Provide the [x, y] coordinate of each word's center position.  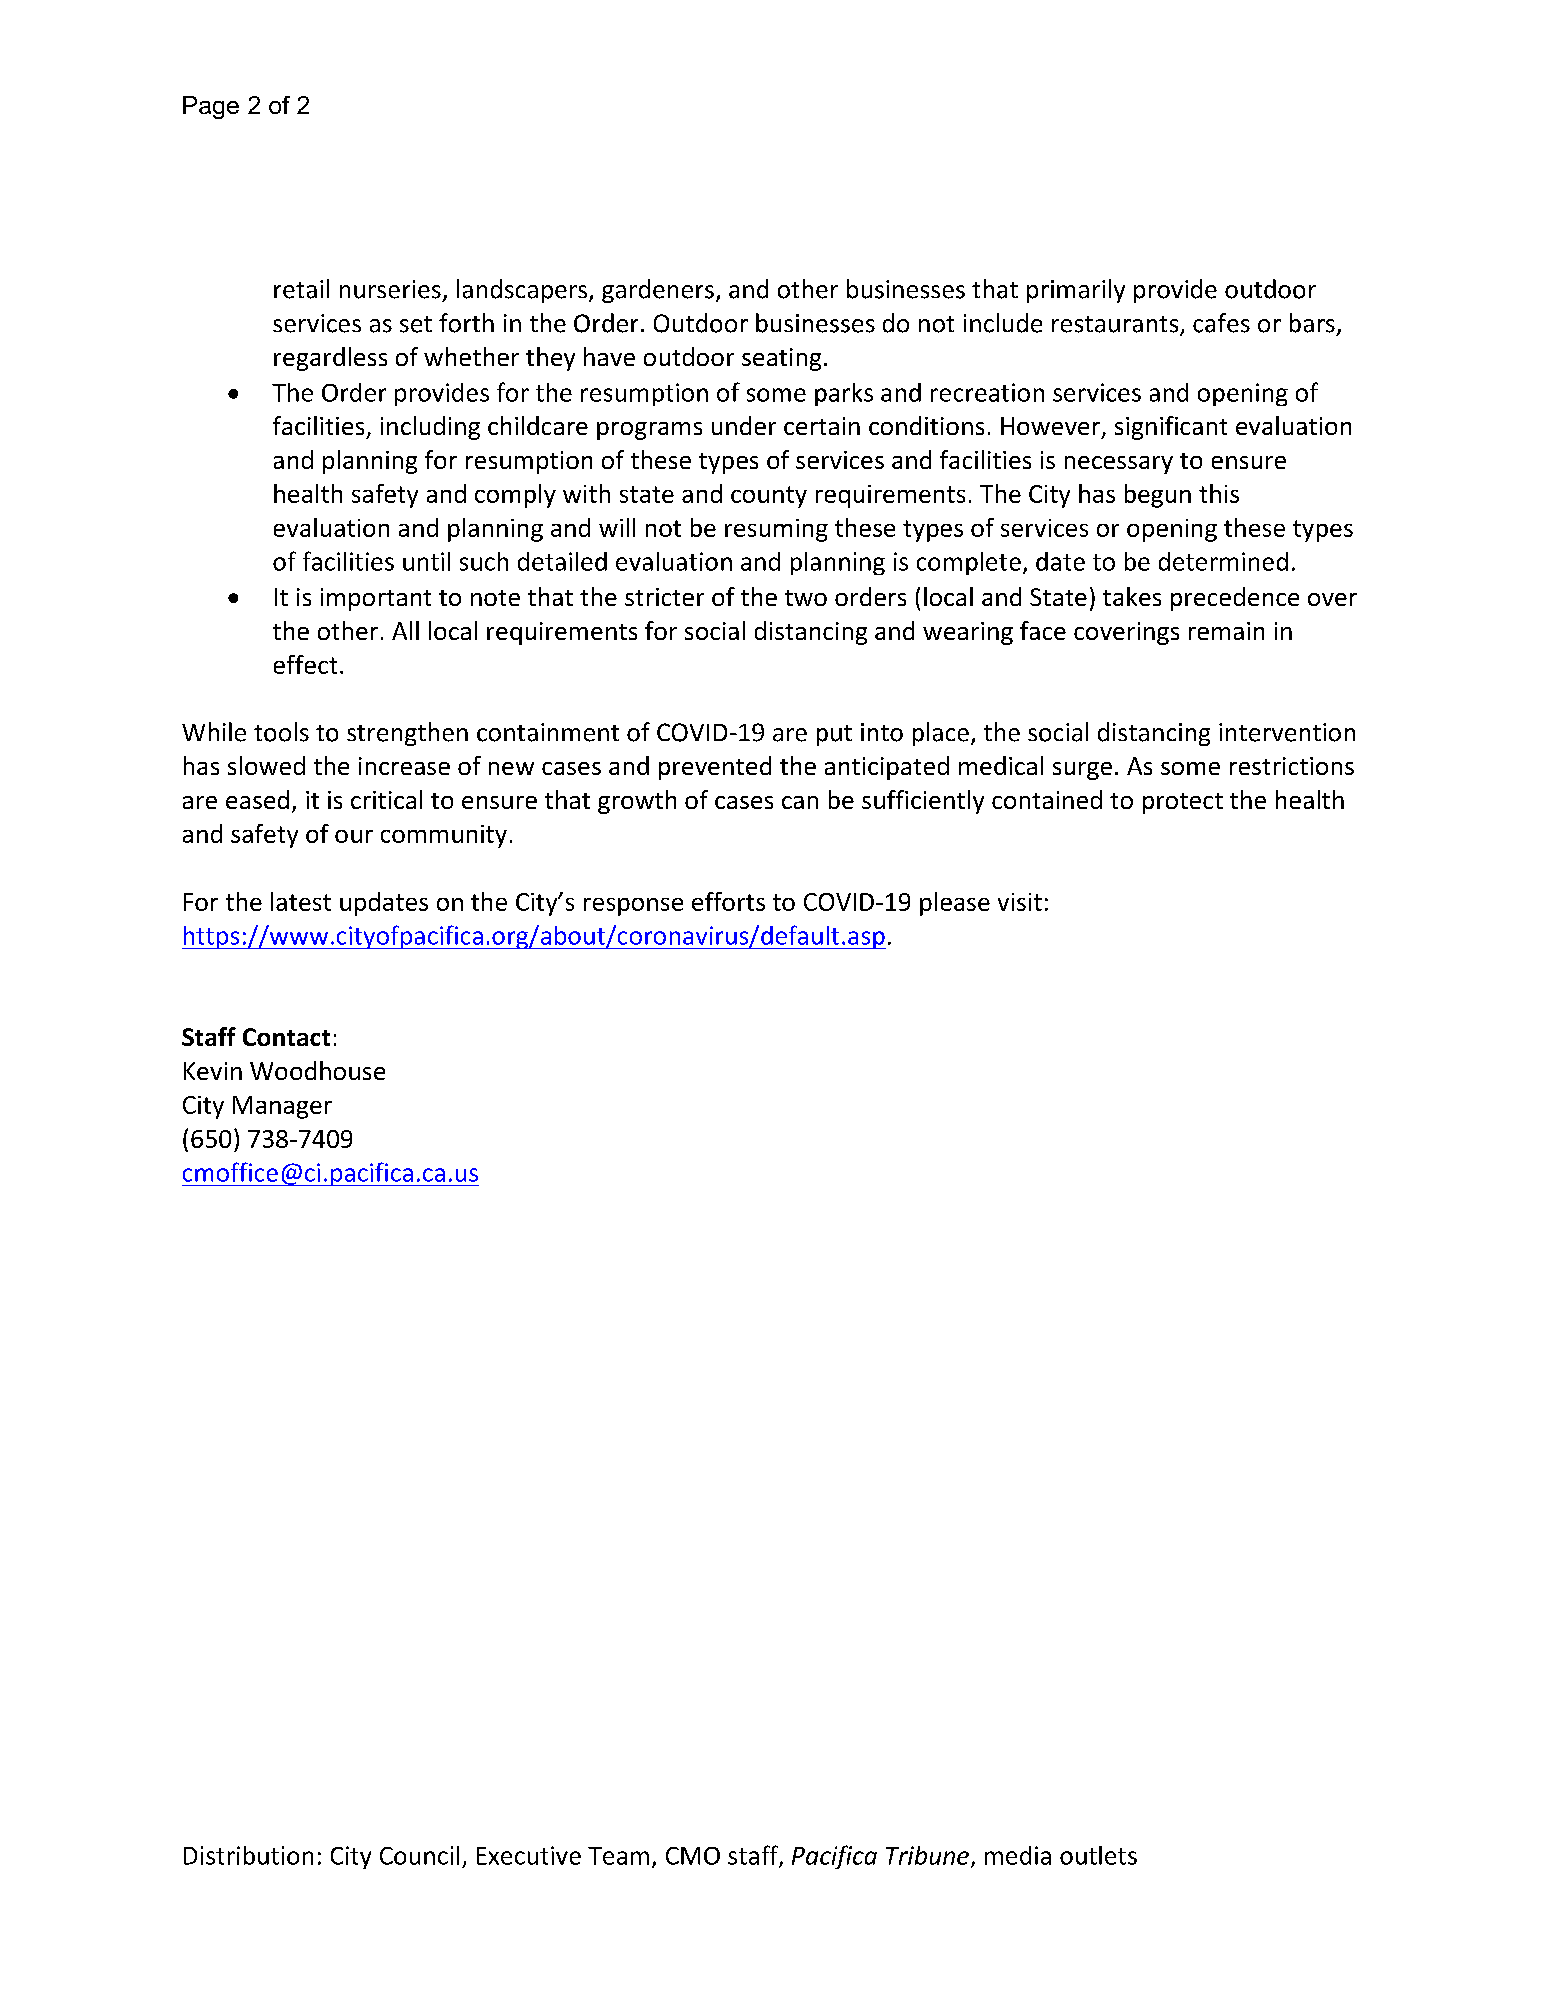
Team [618, 1856]
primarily [1076, 291]
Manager [282, 1107]
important [376, 599]
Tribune [927, 1855]
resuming [776, 530]
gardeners [658, 291]
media [1018, 1855]
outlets [1098, 1855]
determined [1223, 561]
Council [419, 1855]
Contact [286, 1037]
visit [1020, 902]
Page [211, 107]
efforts [728, 901]
